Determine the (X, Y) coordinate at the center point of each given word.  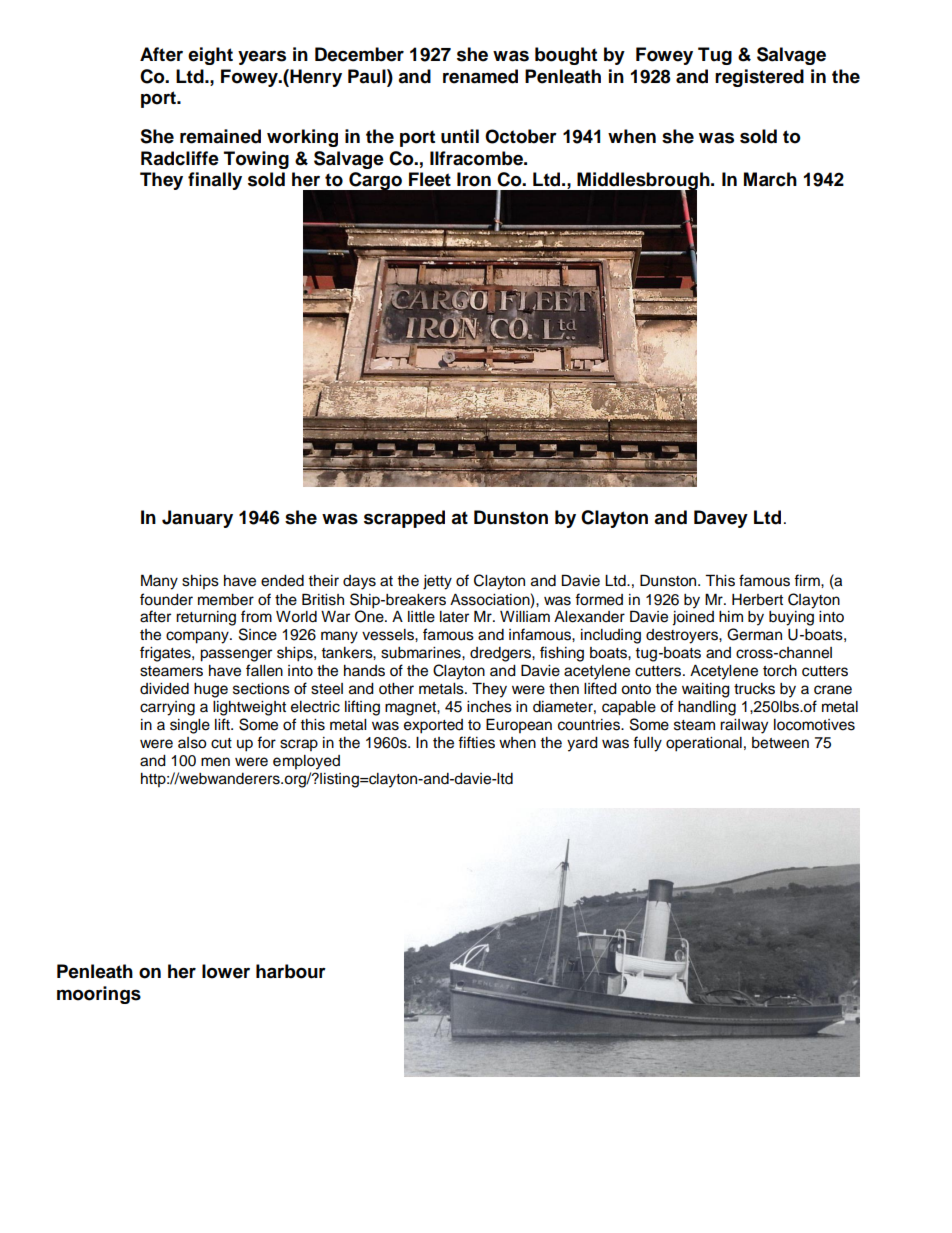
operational (704, 744)
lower (226, 971)
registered (759, 78)
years (262, 57)
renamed (480, 76)
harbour (291, 971)
